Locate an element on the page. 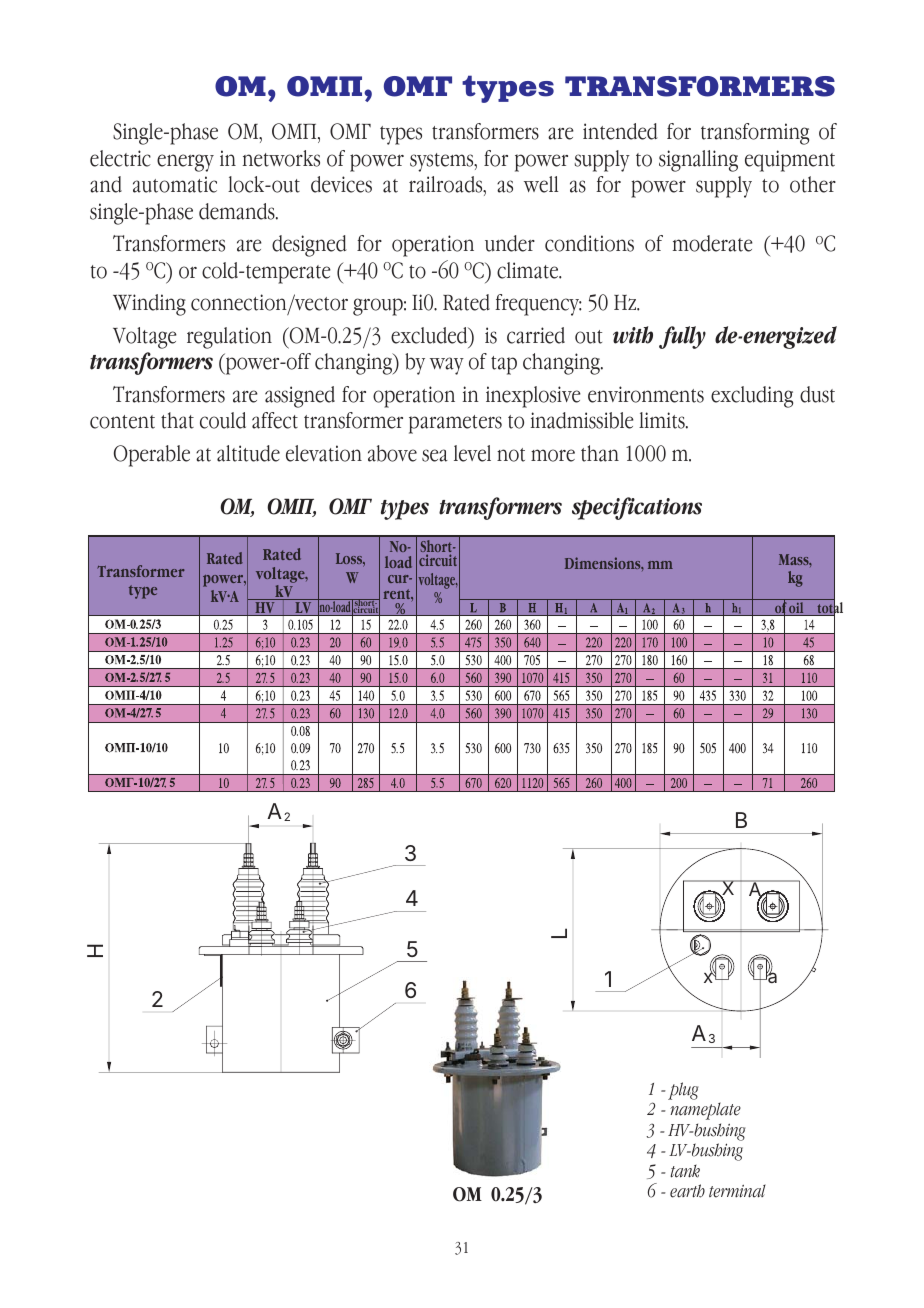  energy is located at coordinates (185, 163).
